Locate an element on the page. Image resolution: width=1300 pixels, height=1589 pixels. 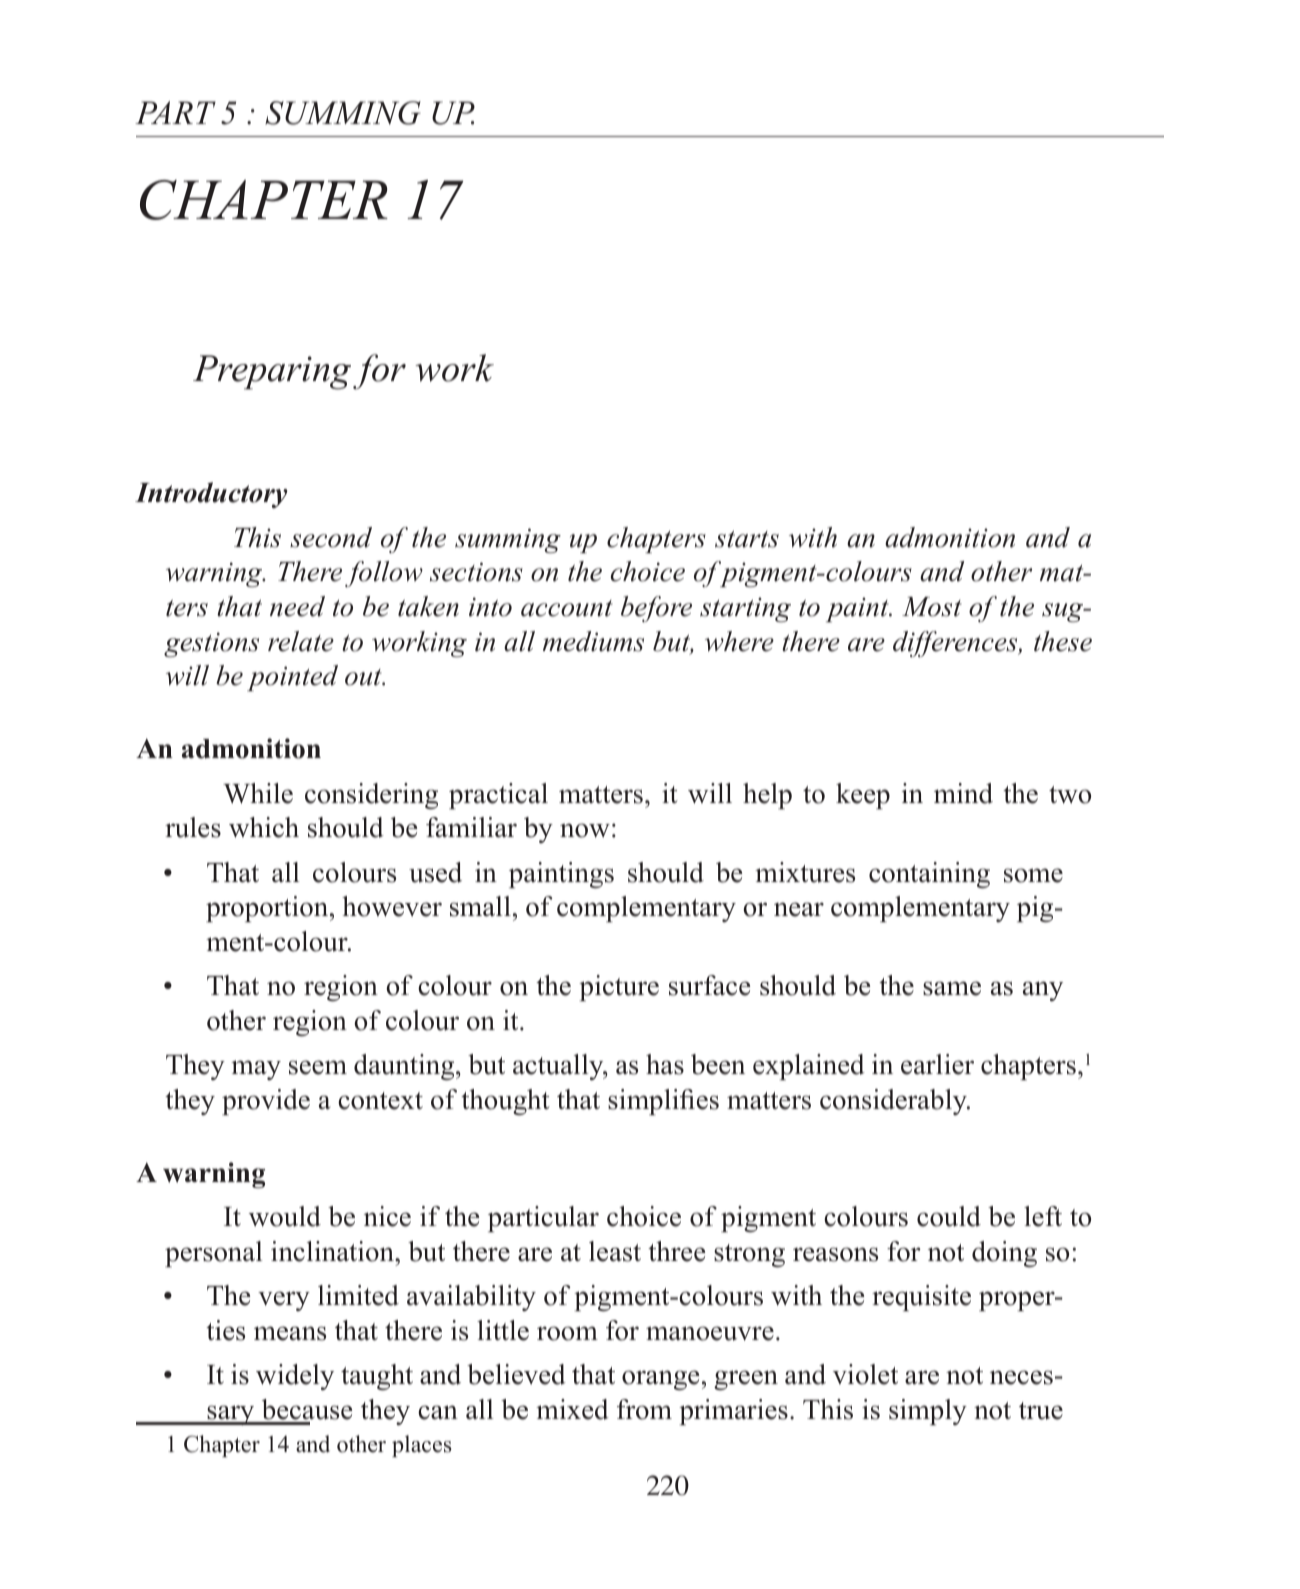
need is located at coordinates (297, 606).
